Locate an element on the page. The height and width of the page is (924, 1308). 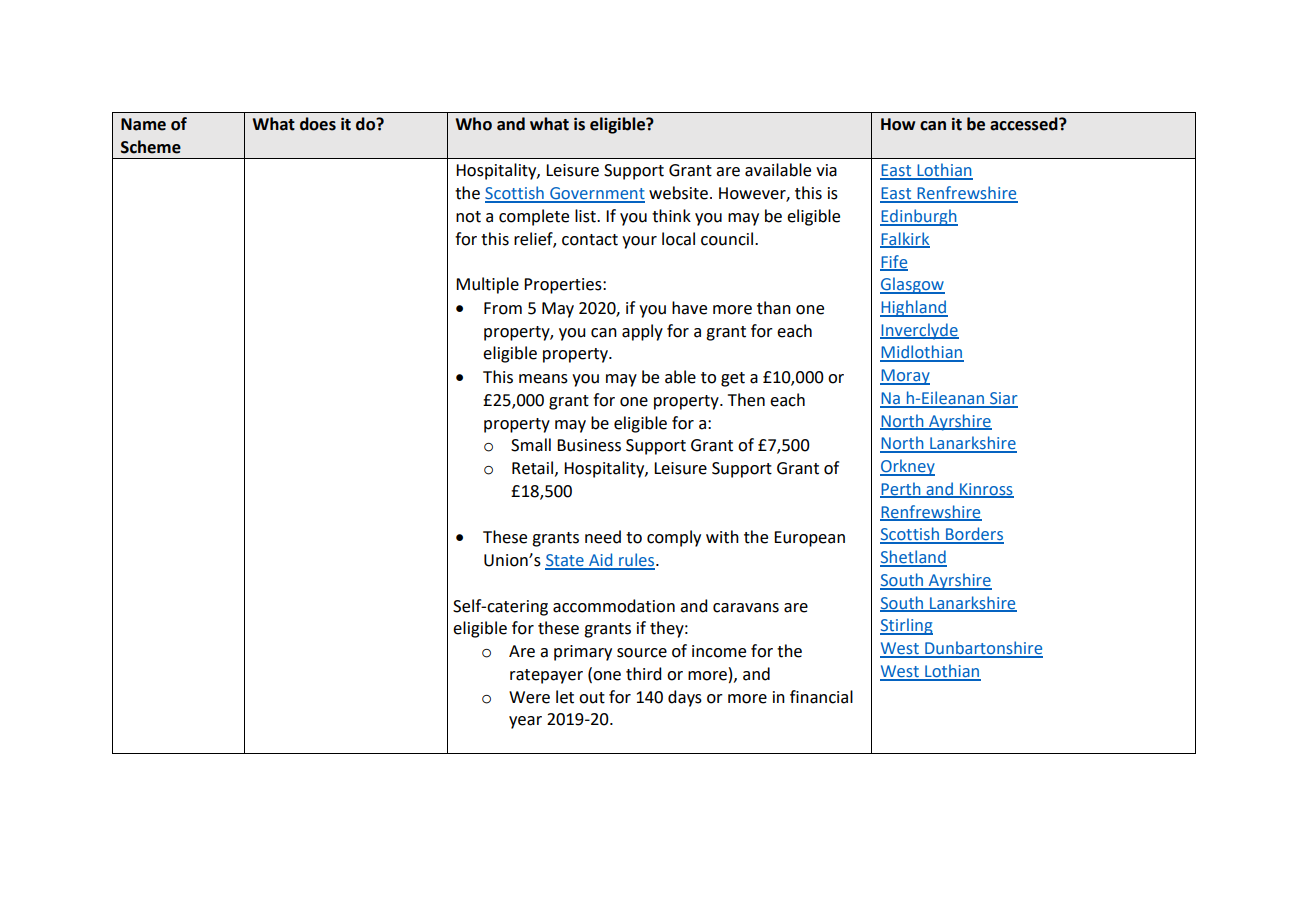
Who is located at coordinates (473, 124).
